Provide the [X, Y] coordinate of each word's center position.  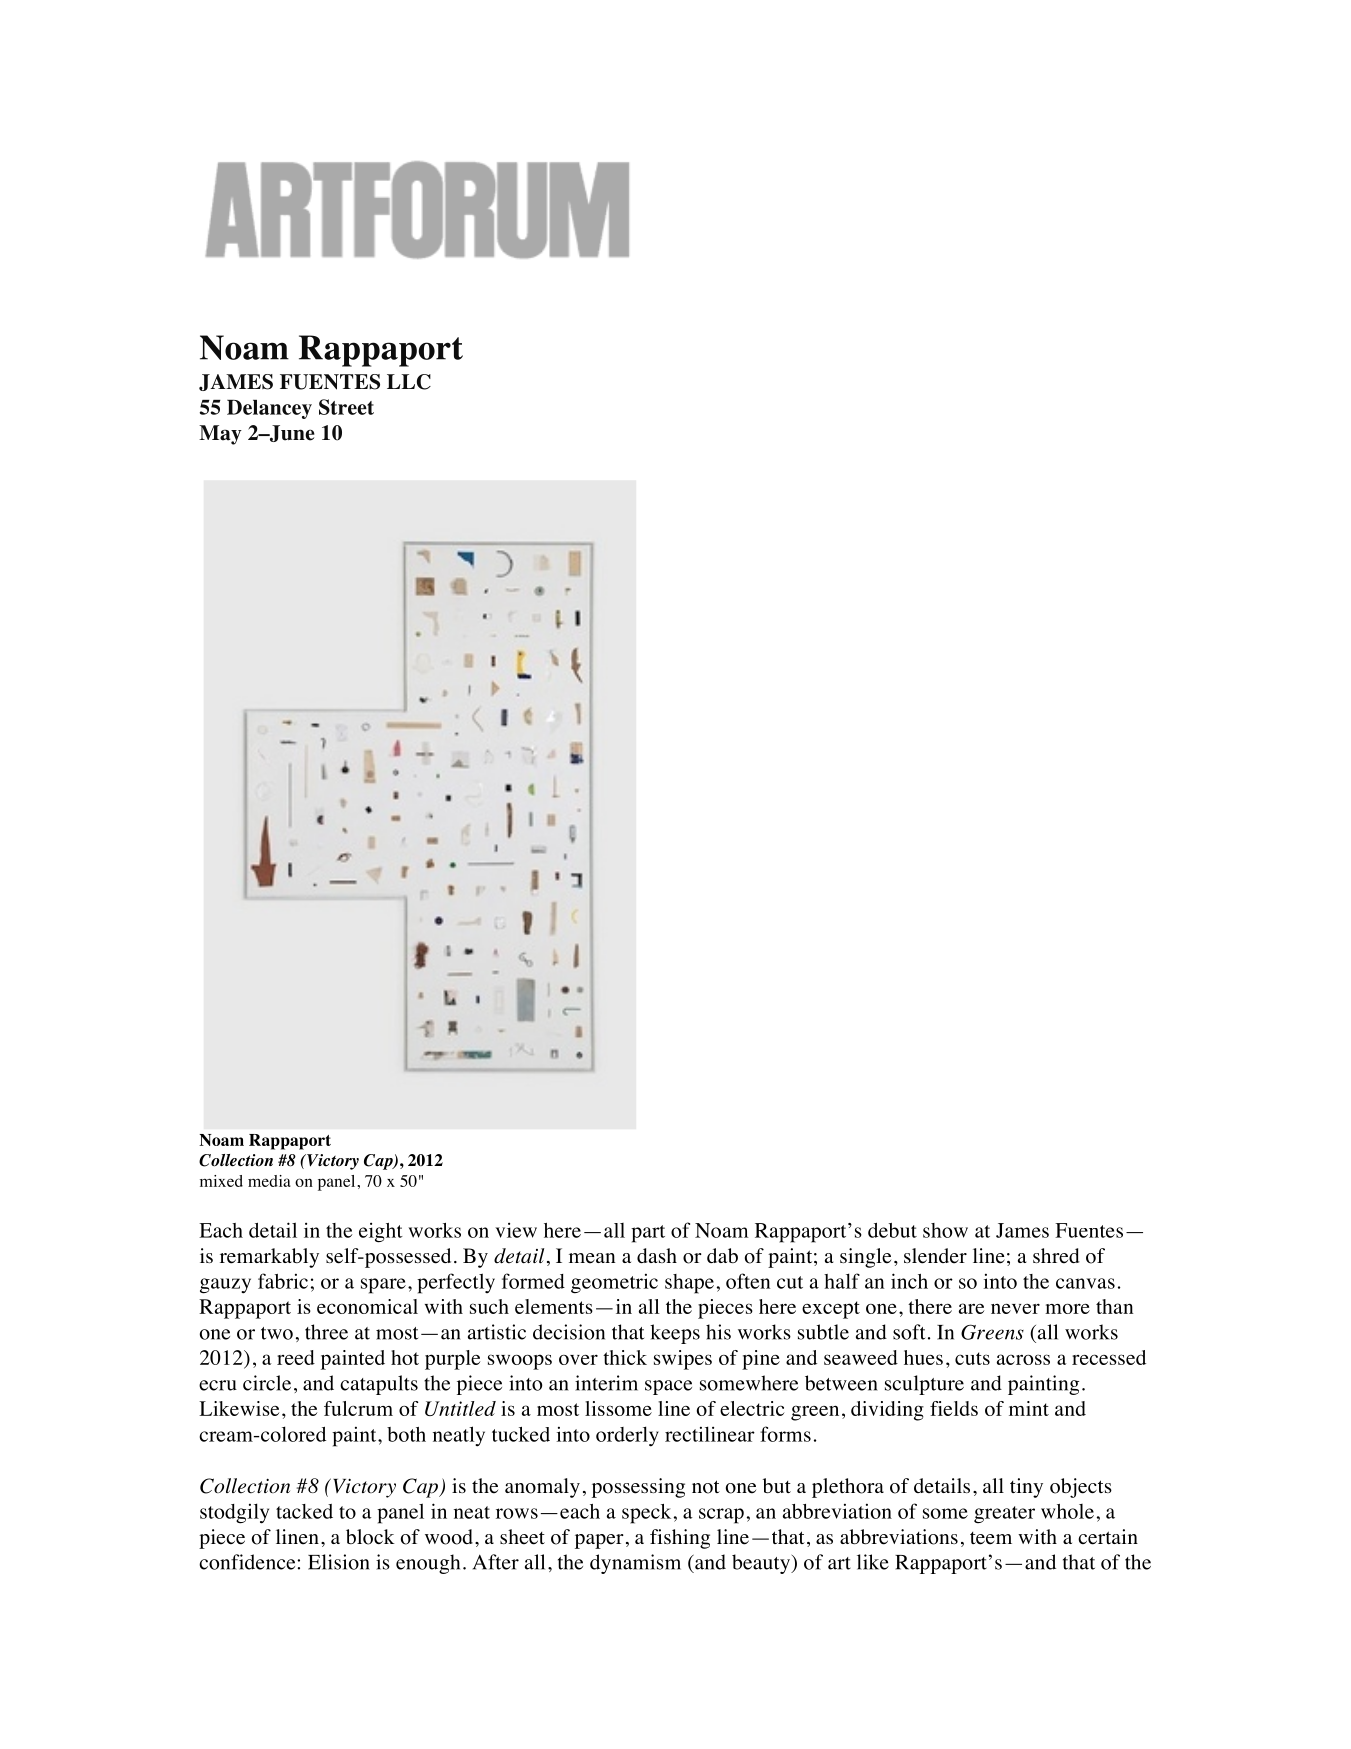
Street [346, 407]
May [220, 435]
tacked [304, 1511]
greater [1004, 1514]
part [648, 1234]
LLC [409, 382]
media [269, 1181]
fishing [680, 1539]
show [945, 1230]
